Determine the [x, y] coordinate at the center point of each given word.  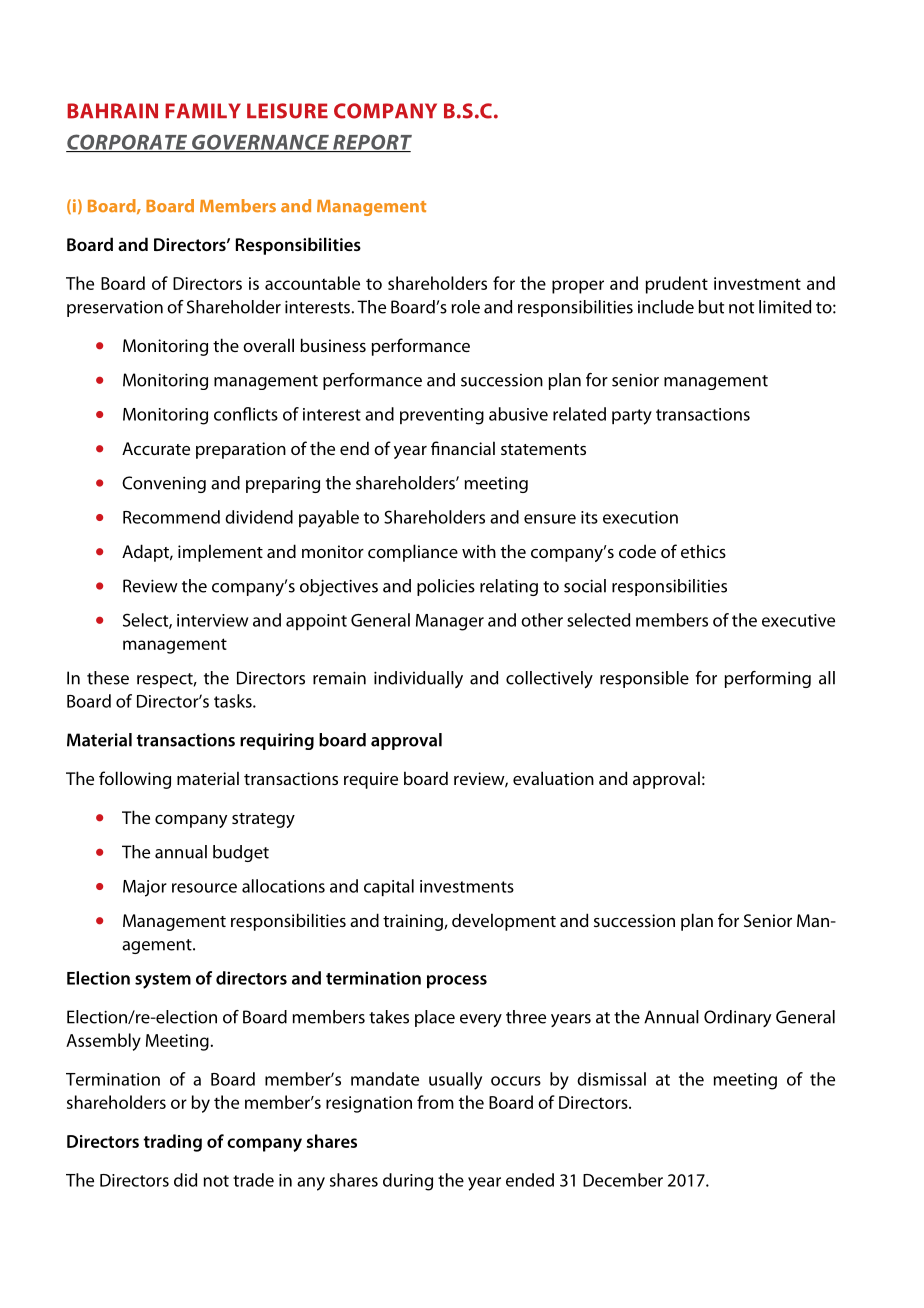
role [466, 307]
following [135, 780]
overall [268, 345]
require [371, 780]
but [711, 307]
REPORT [371, 143]
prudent [677, 285]
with [479, 551]
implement [220, 553]
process [457, 981]
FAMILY [203, 110]
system [163, 981]
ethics [703, 551]
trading [173, 1143]
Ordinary [737, 1018]
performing [768, 679]
